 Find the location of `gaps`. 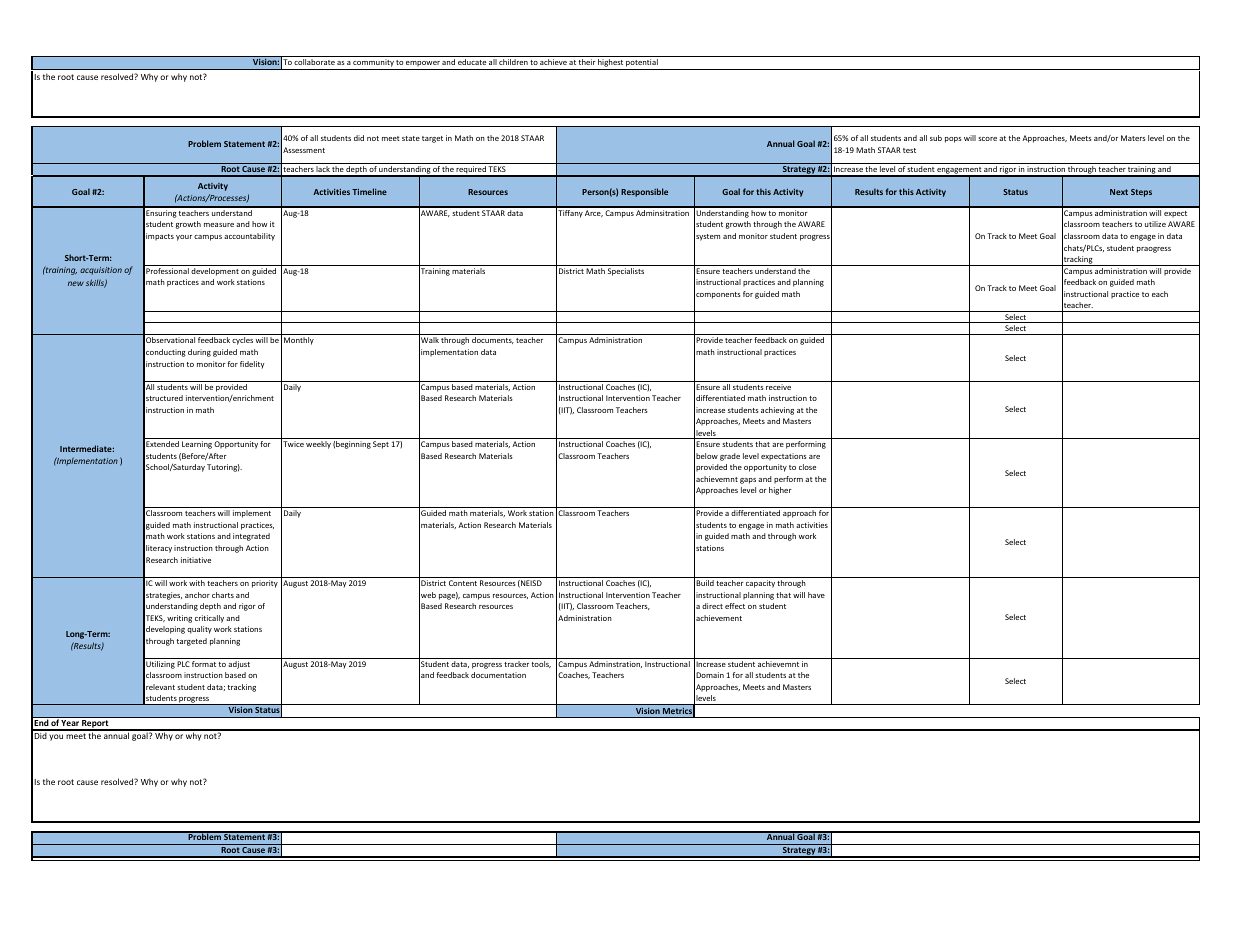

gaps is located at coordinates (748, 481).
